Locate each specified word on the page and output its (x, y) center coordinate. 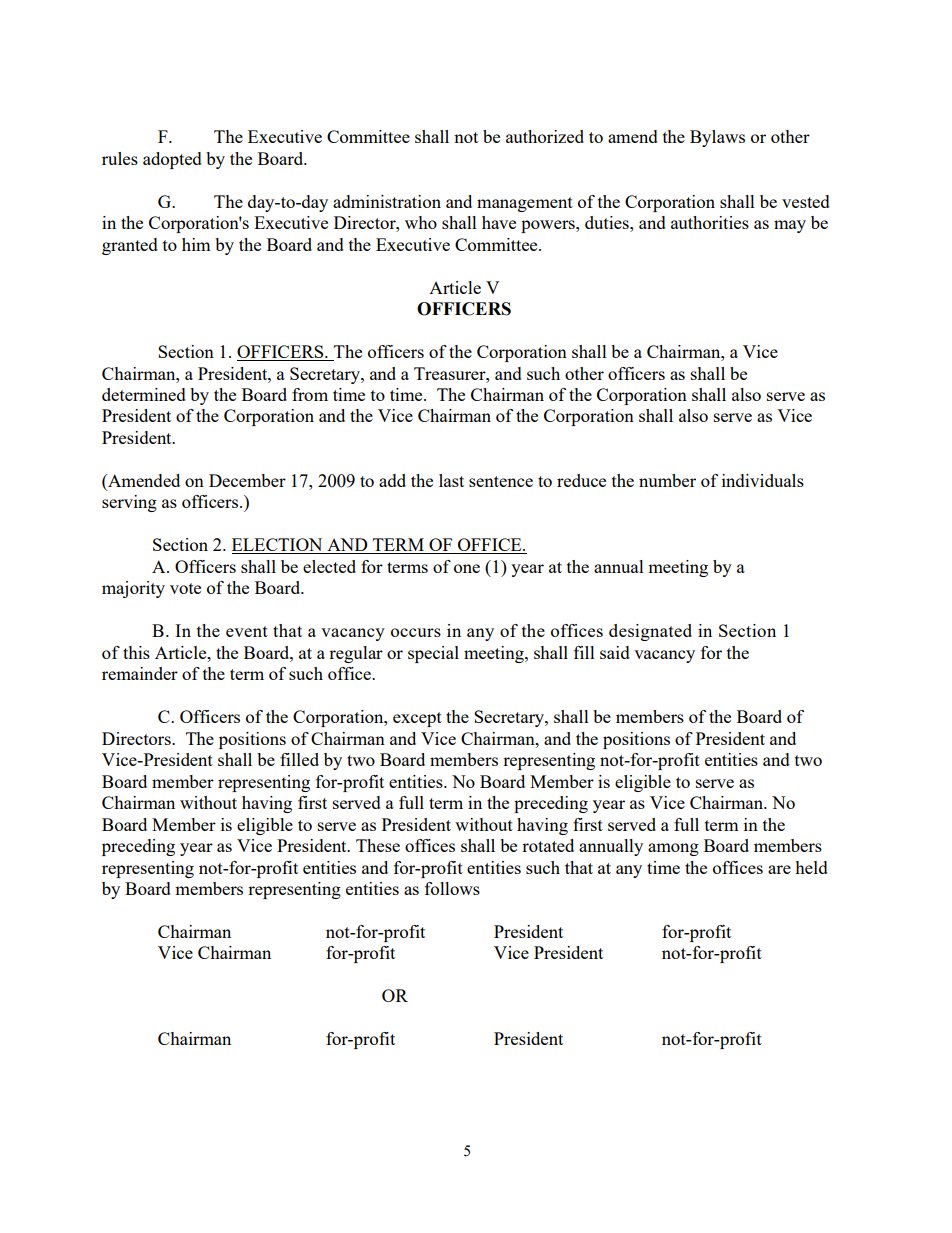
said (615, 652)
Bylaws (717, 138)
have (499, 222)
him (196, 244)
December (247, 480)
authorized (545, 136)
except (417, 719)
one (467, 568)
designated (650, 632)
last (451, 480)
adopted (172, 160)
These (378, 845)
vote (185, 588)
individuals (763, 480)
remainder (140, 673)
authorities (710, 222)
